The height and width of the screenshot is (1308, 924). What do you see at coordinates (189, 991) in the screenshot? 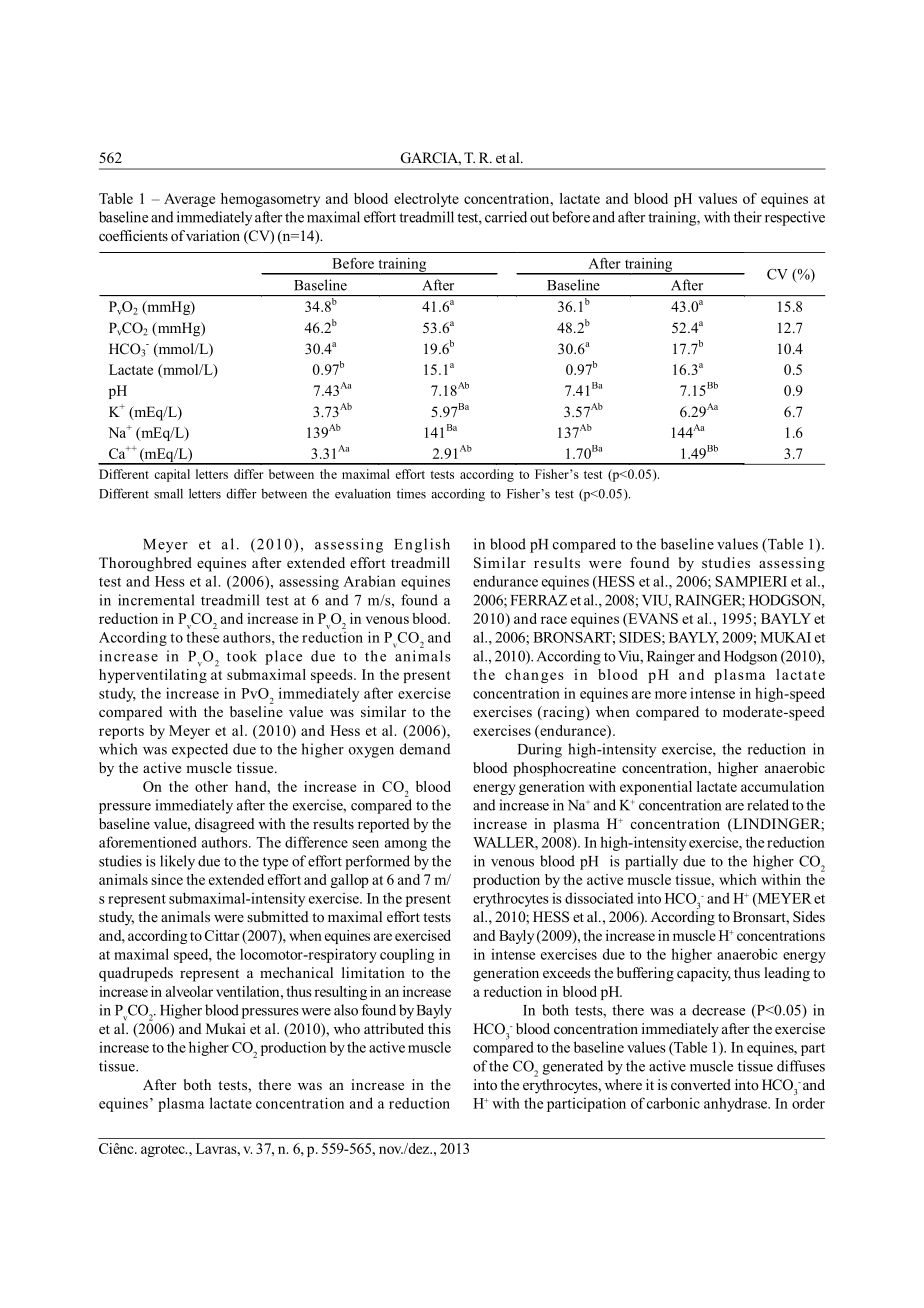
I see `alveolar` at bounding box center [189, 991].
